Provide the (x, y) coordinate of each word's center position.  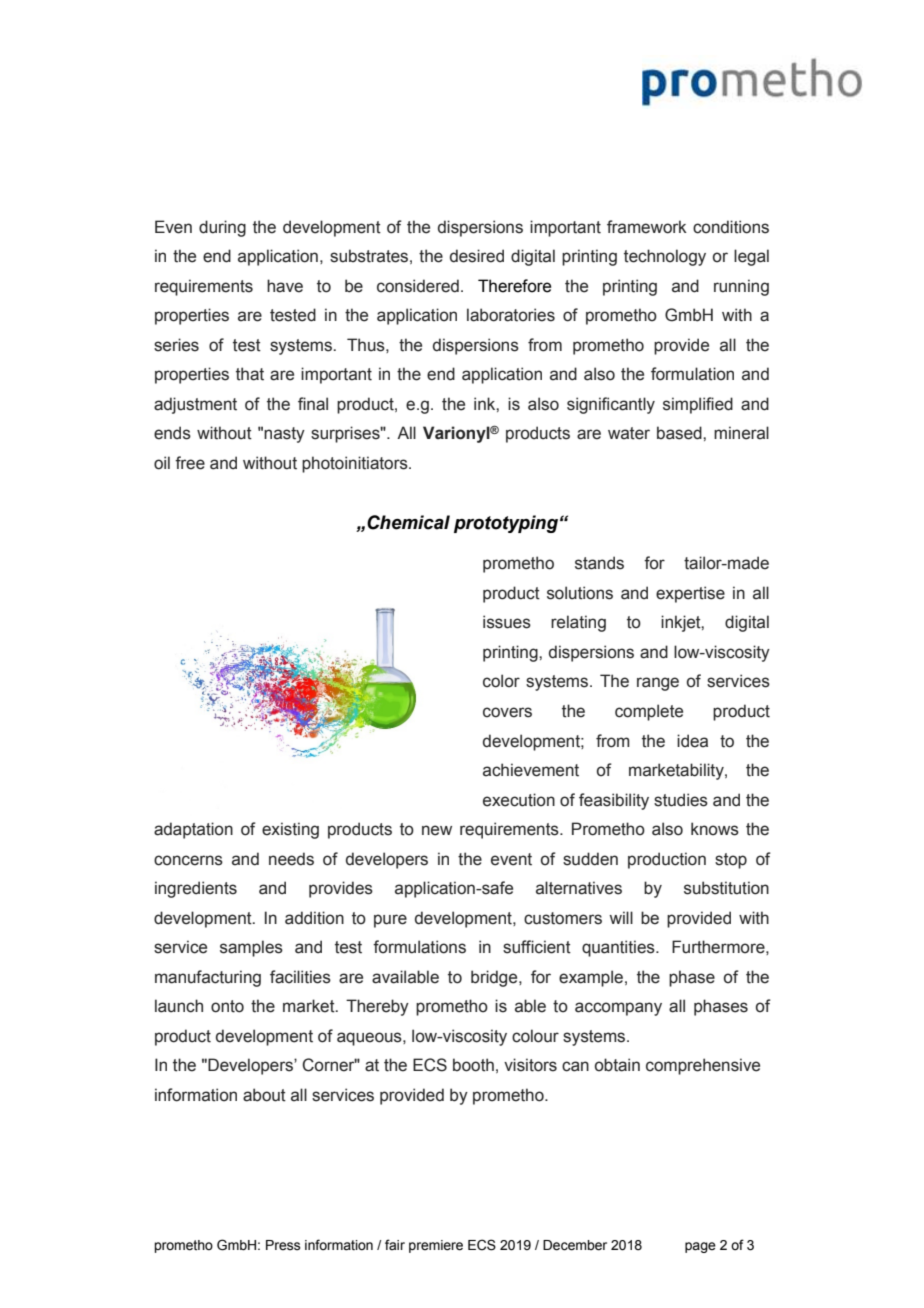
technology (665, 257)
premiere (436, 1246)
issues (507, 622)
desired (477, 256)
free (190, 463)
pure (390, 921)
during (222, 228)
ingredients (196, 889)
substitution (726, 888)
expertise (690, 594)
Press (283, 1245)
